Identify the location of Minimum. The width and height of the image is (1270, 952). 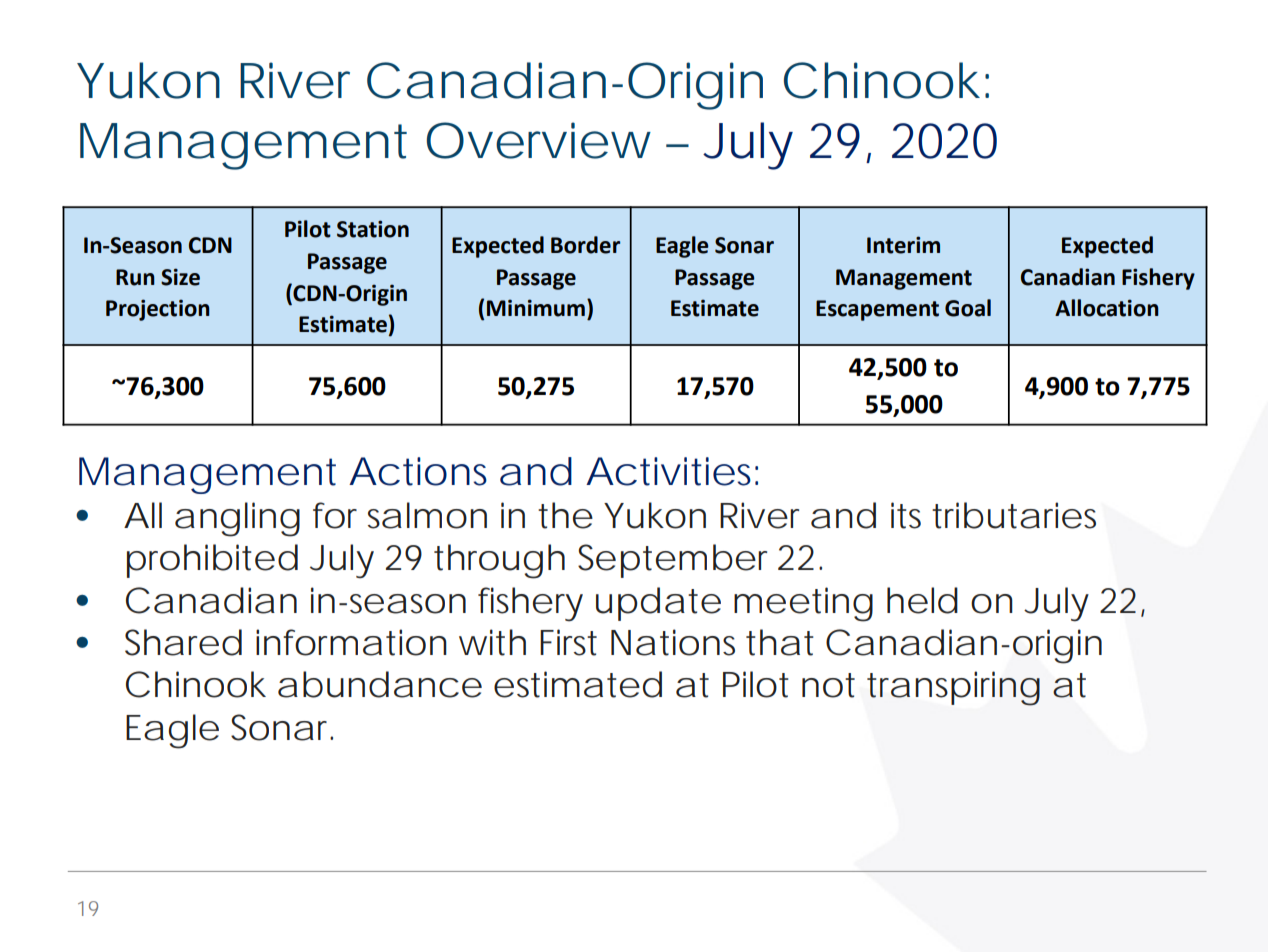
(536, 308).
